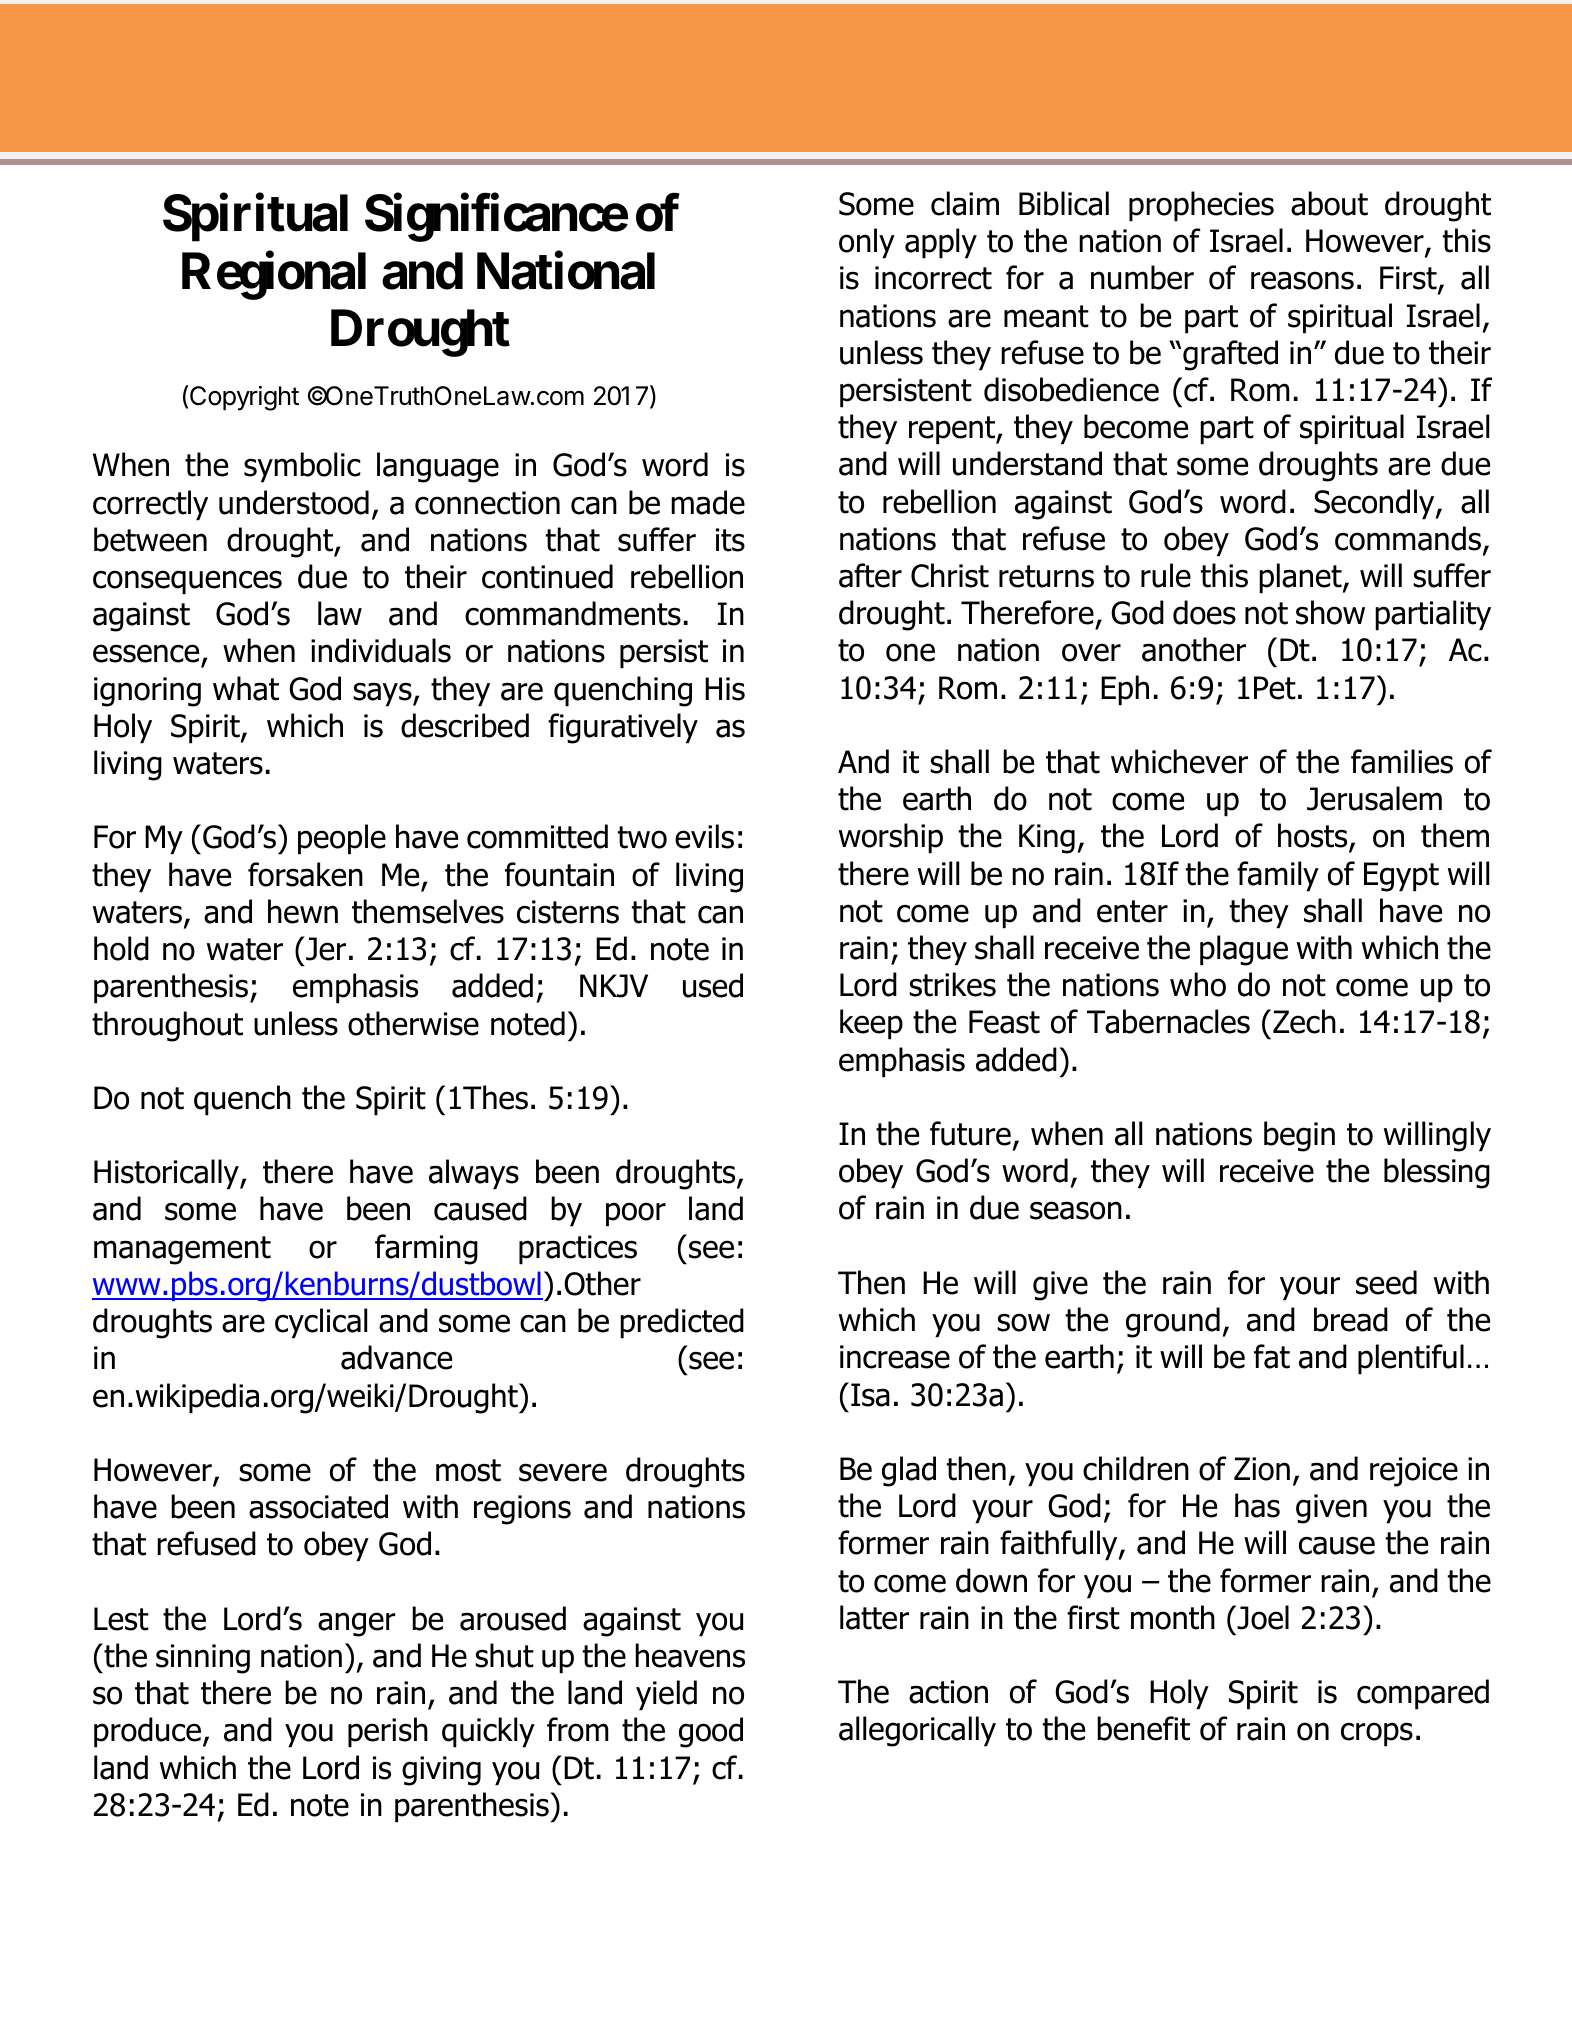  Describe the element at coordinates (182, 1250) in the document. I see `management` at that location.
